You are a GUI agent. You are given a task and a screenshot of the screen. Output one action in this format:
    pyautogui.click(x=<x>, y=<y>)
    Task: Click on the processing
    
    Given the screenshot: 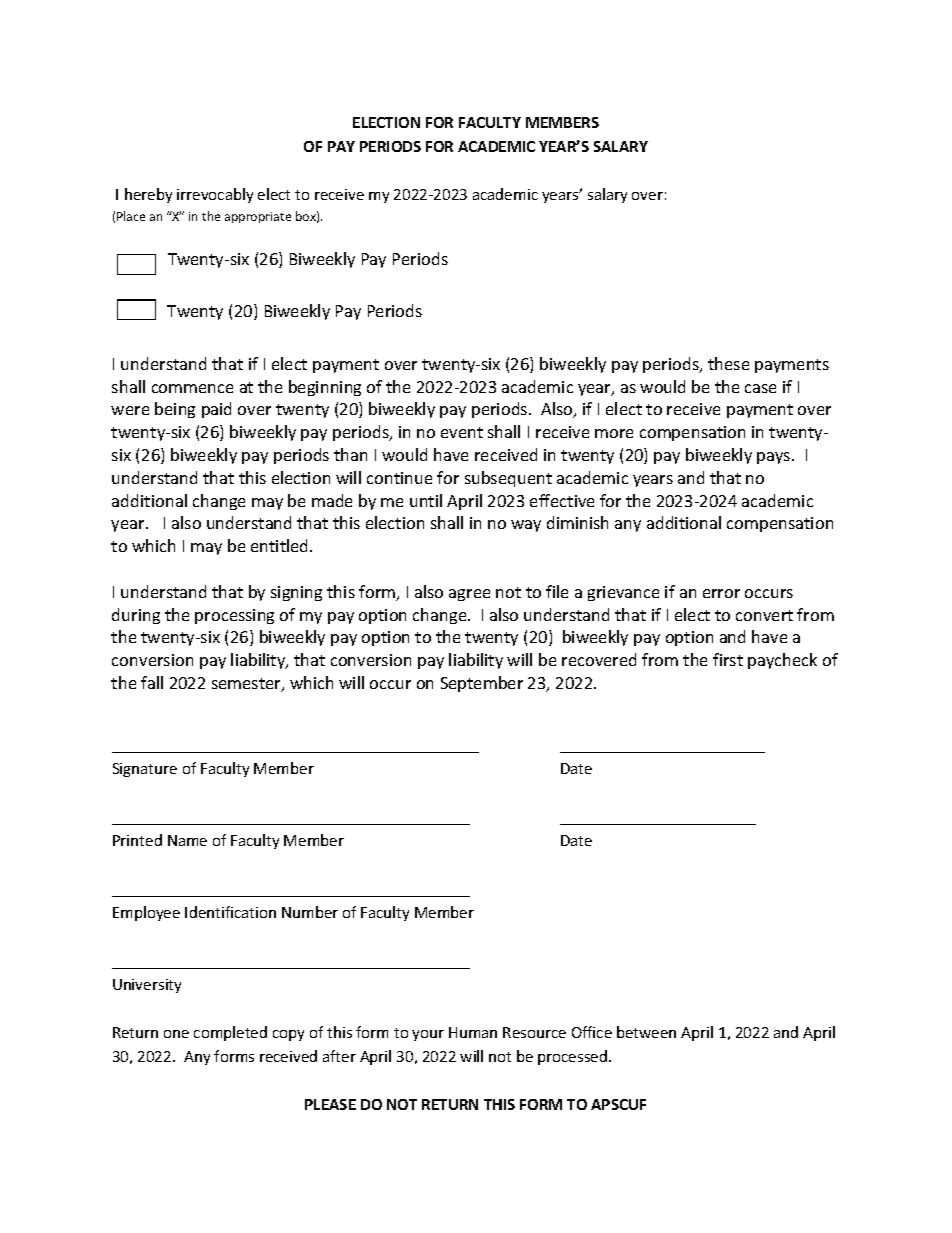 What is the action you would take?
    pyautogui.click(x=234, y=616)
